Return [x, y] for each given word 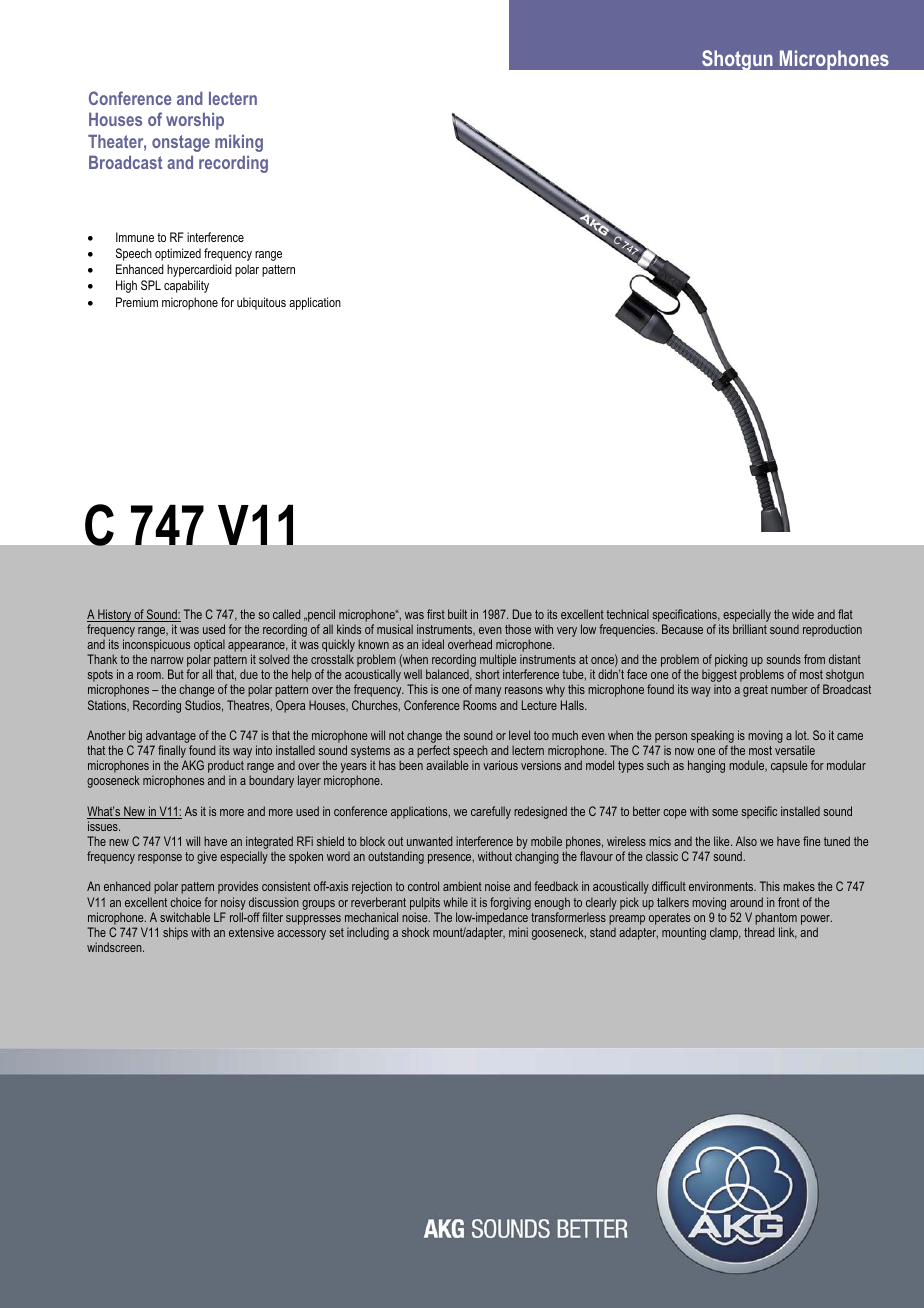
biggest [719, 677]
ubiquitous [261, 303]
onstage [181, 143]
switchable [185, 917]
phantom [776, 918]
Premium [137, 302]
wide [803, 614]
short [487, 674]
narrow [167, 660]
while [455, 902]
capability [186, 286]
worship [195, 121]
